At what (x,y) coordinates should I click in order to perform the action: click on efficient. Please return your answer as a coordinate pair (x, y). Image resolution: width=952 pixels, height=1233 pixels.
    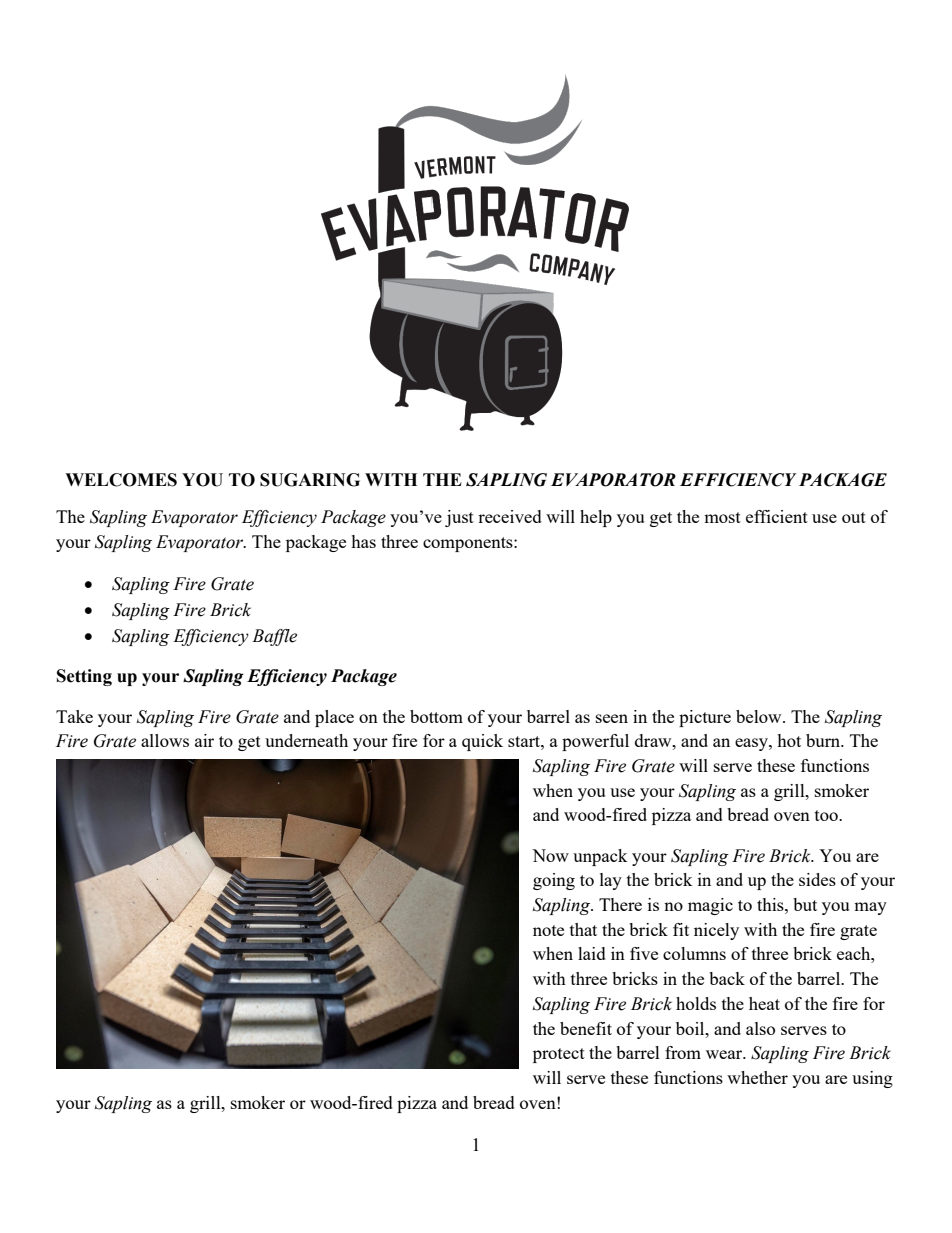
    Looking at the image, I should click on (777, 516).
